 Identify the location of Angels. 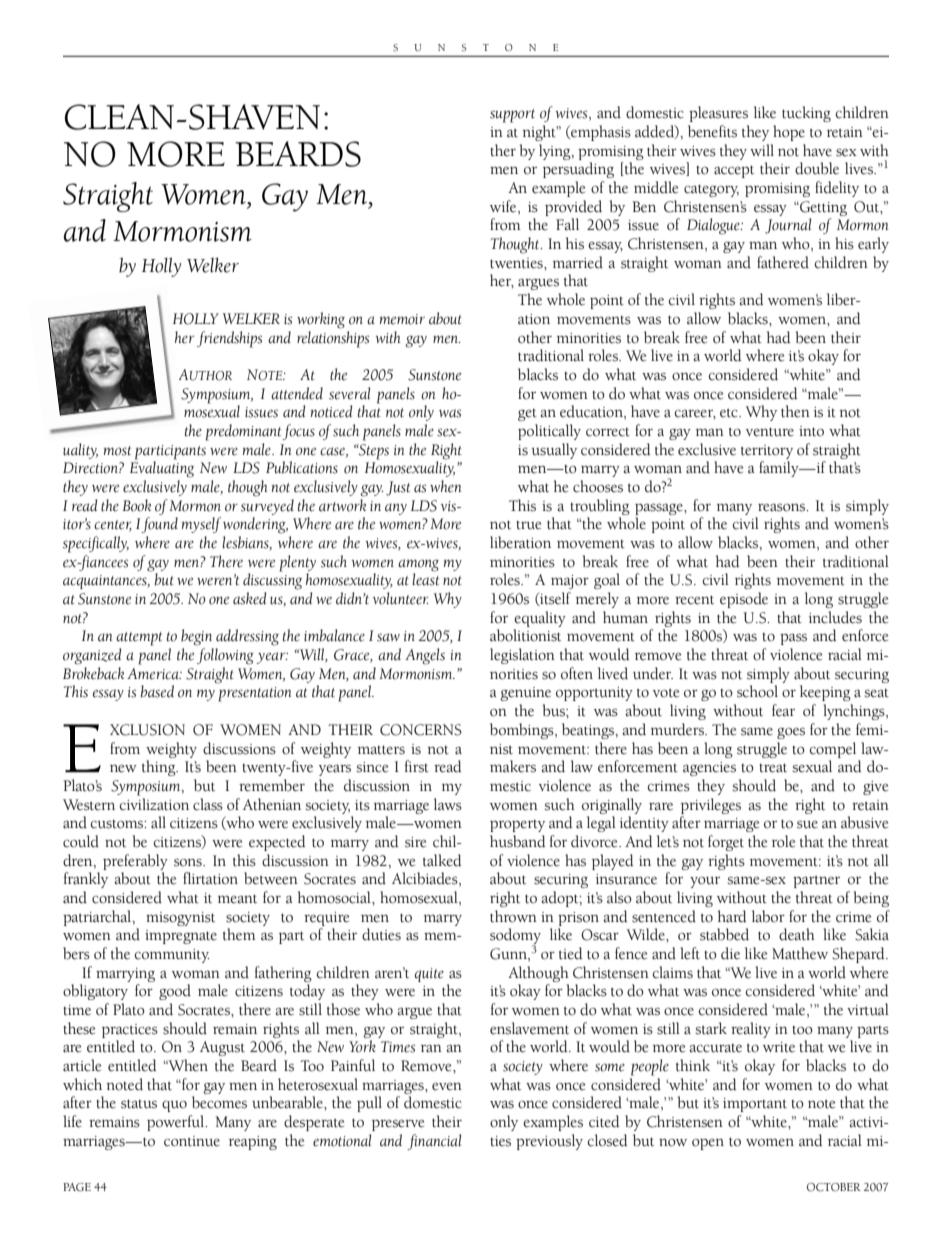
(425, 656).
